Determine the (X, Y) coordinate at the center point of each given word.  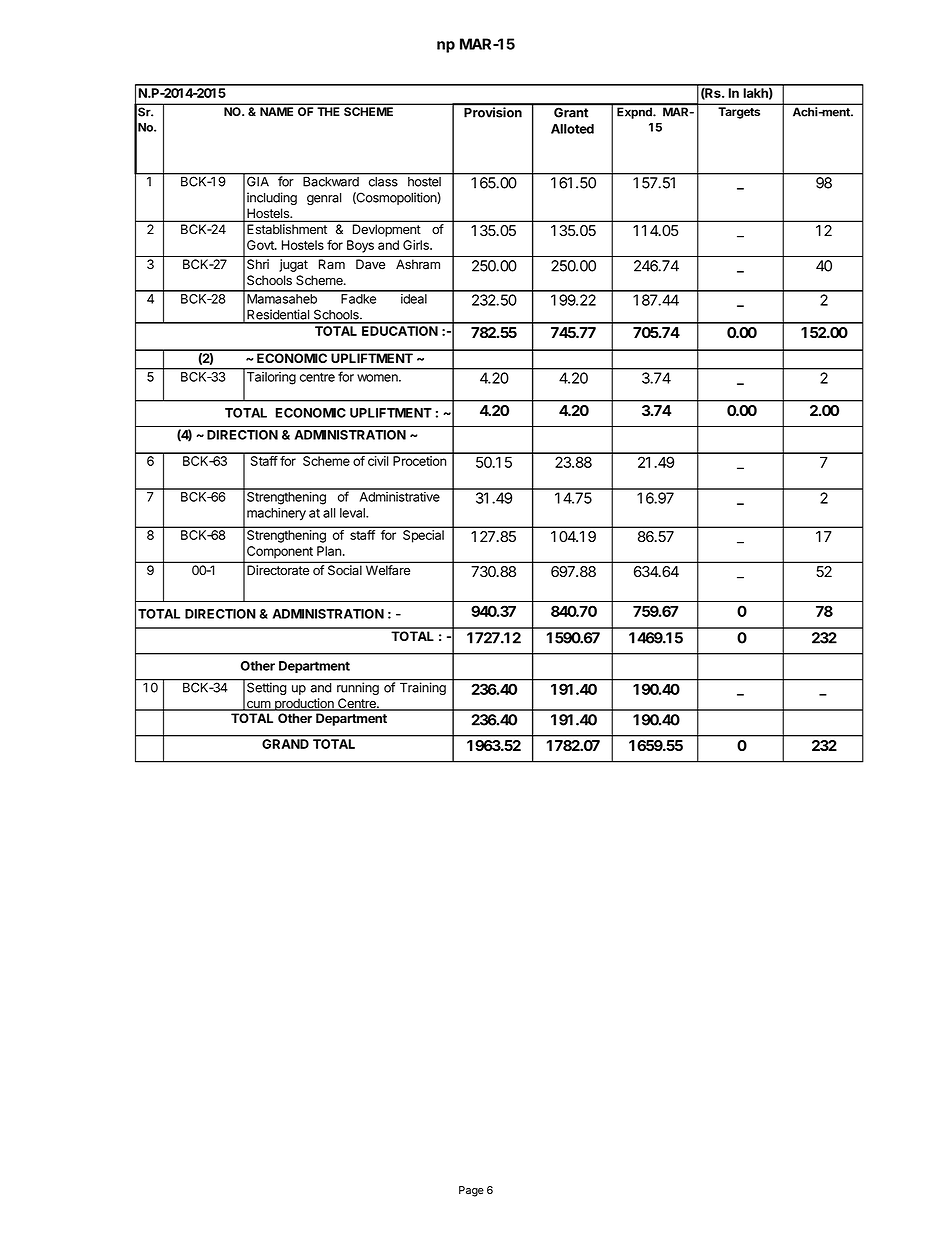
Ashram (418, 264)
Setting (266, 687)
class (383, 182)
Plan (330, 551)
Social (345, 570)
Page (471, 1191)
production (304, 704)
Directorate (278, 570)
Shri (258, 264)
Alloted (572, 129)
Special (423, 536)
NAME (276, 111)
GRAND (285, 744)
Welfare (388, 570)
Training (423, 688)
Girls (417, 245)
